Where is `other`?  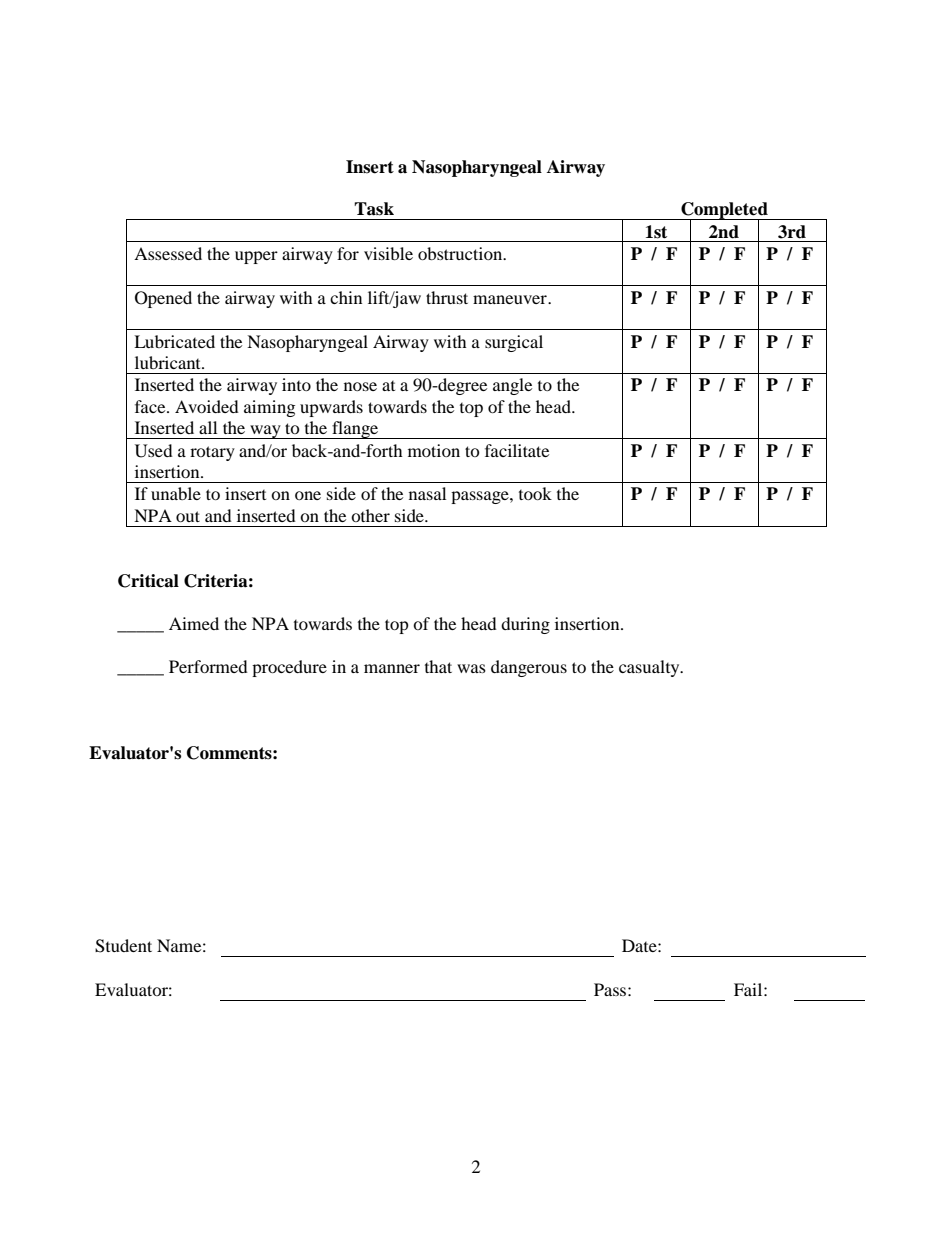
other is located at coordinates (370, 515).
